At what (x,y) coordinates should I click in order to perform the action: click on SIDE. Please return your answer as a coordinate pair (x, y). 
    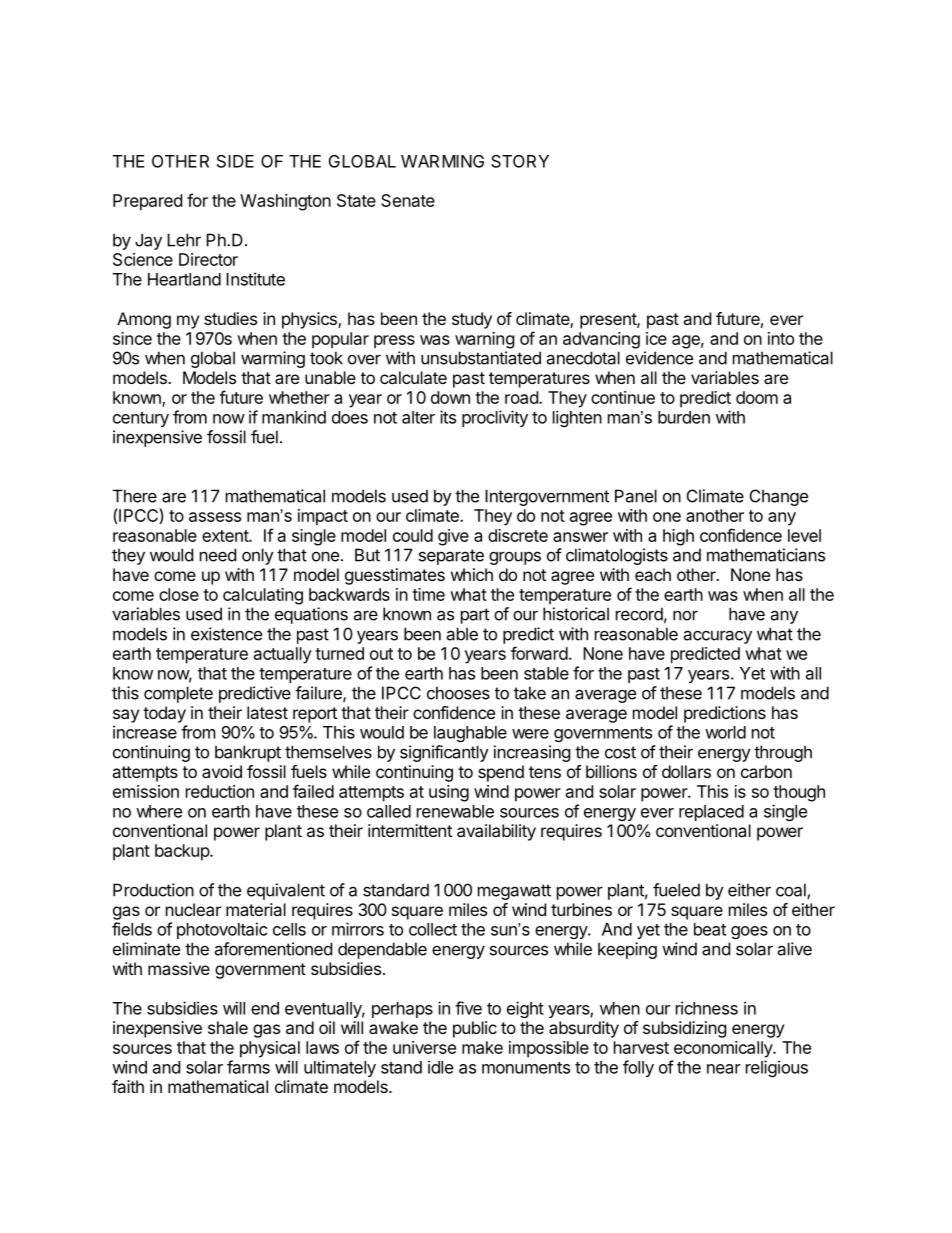
    Looking at the image, I should click on (235, 161).
